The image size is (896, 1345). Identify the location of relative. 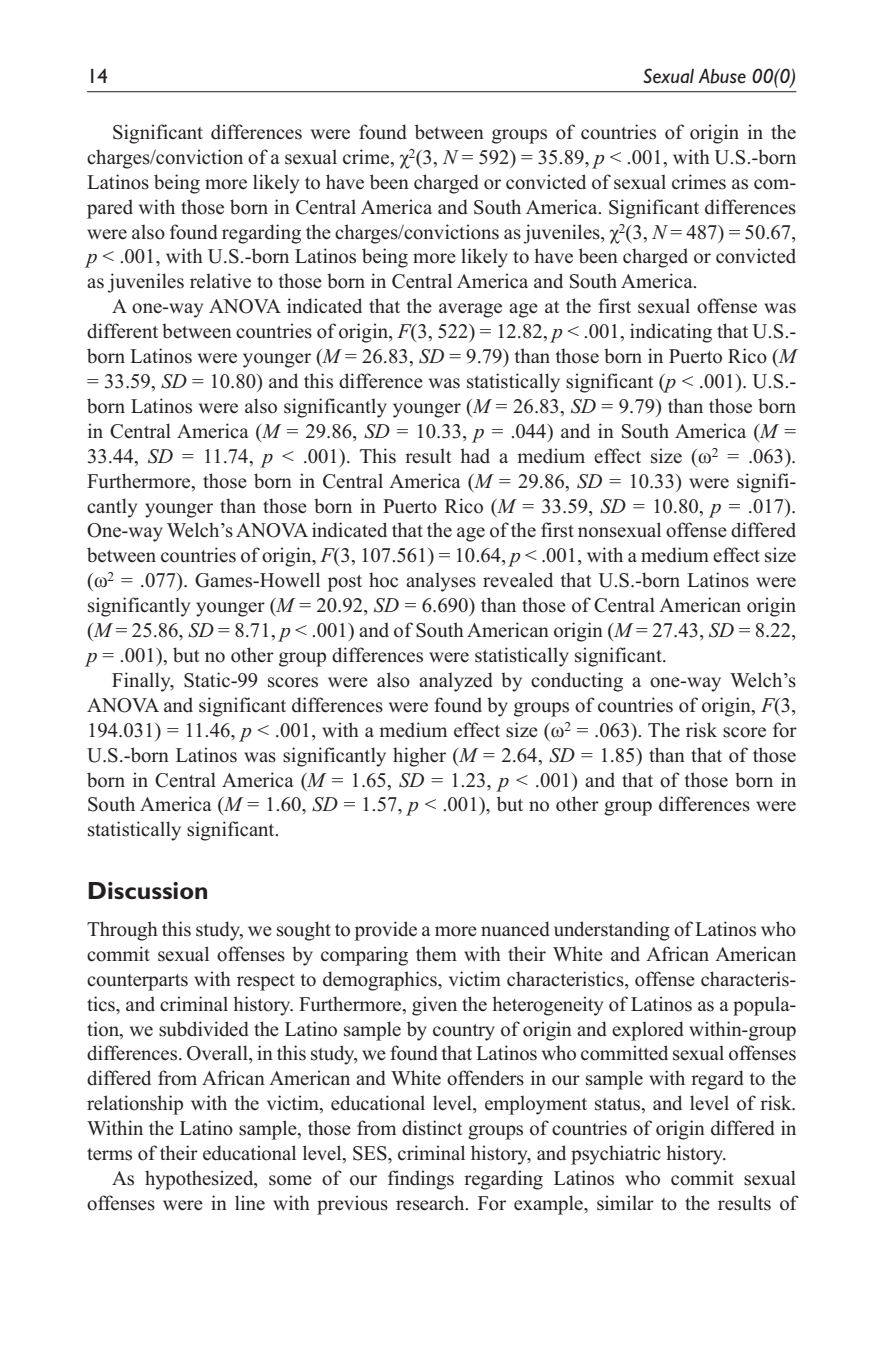
(220, 281).
